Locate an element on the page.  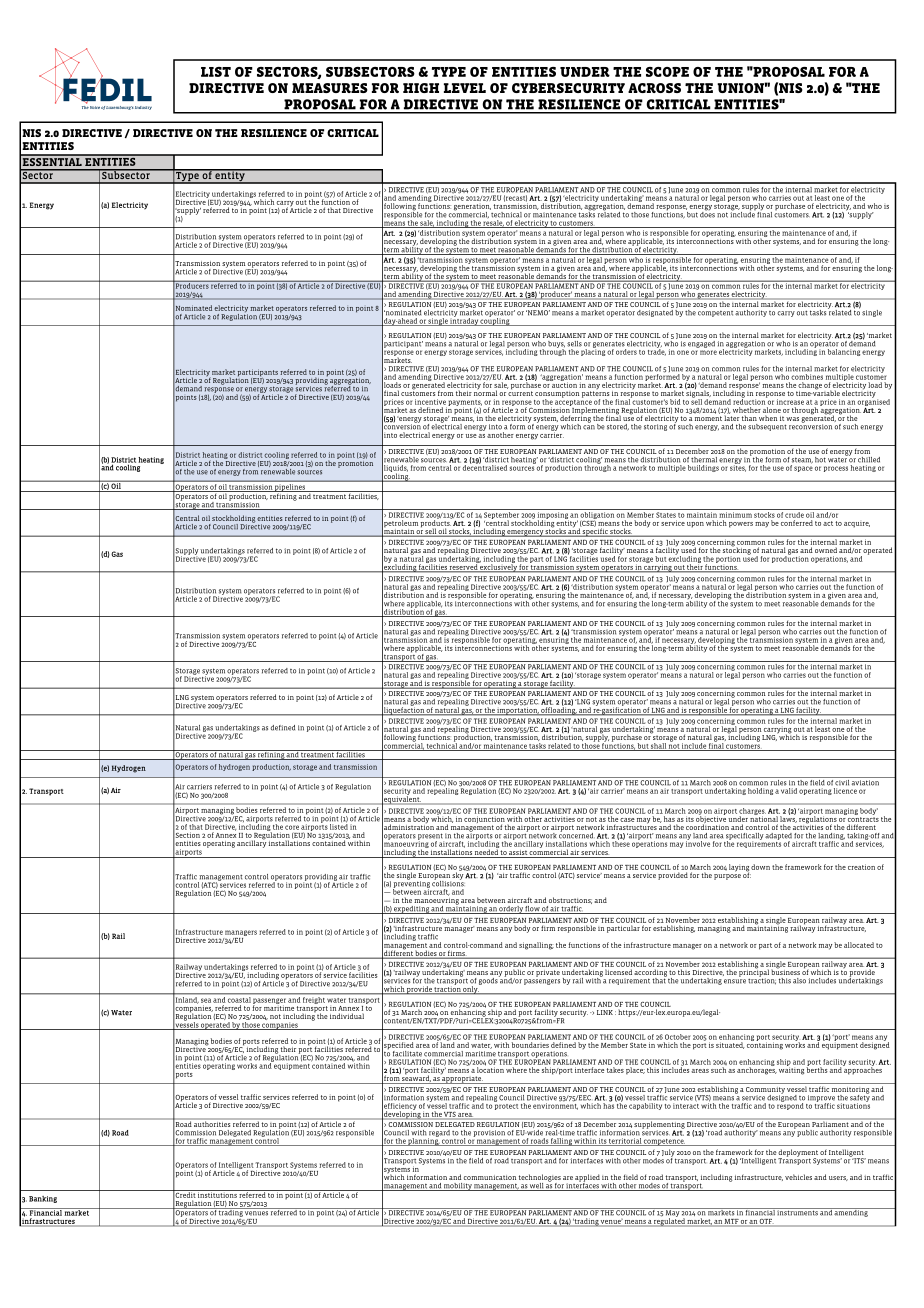
LEVEL is located at coordinates (465, 88).
